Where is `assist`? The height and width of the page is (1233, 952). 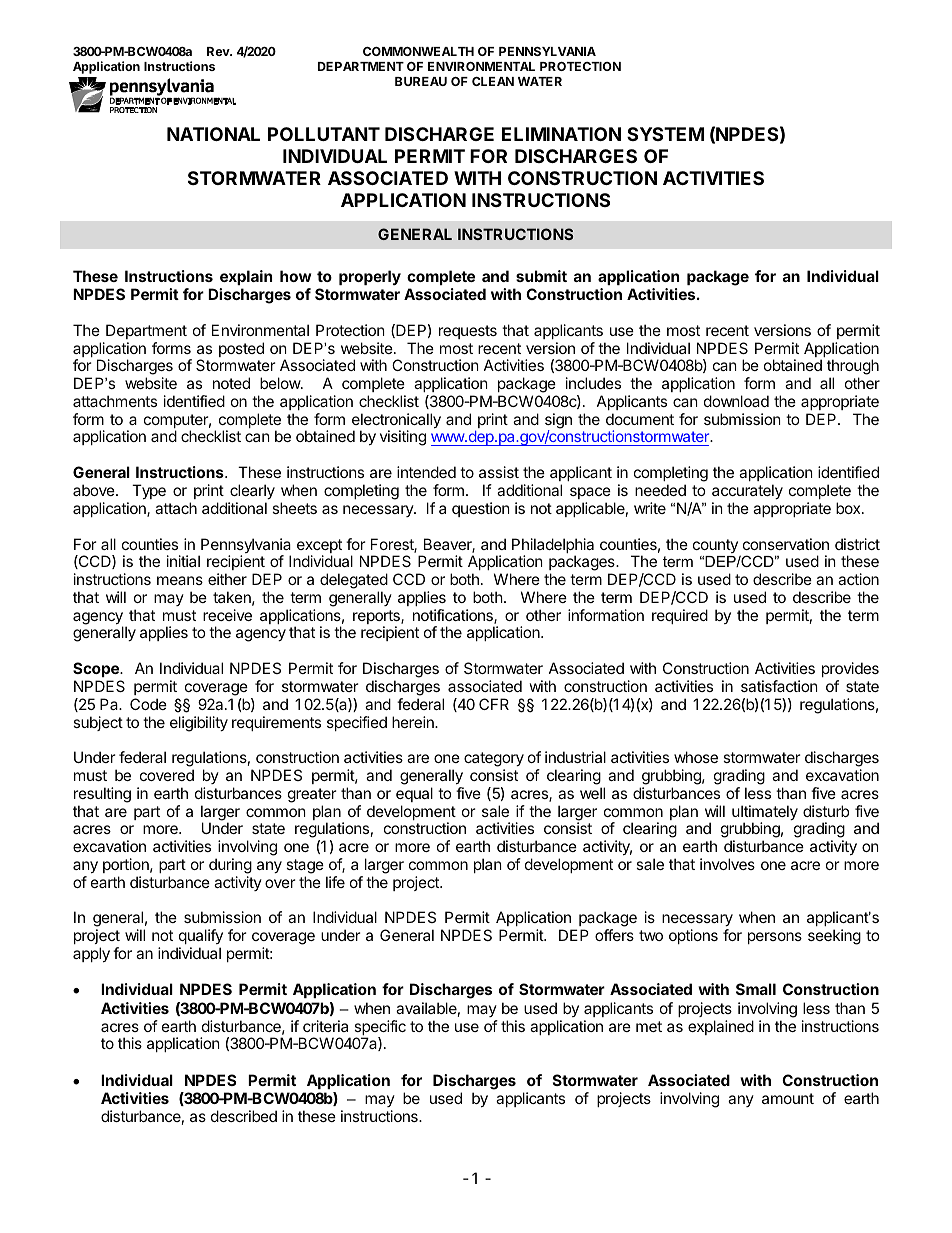
assist is located at coordinates (499, 472).
